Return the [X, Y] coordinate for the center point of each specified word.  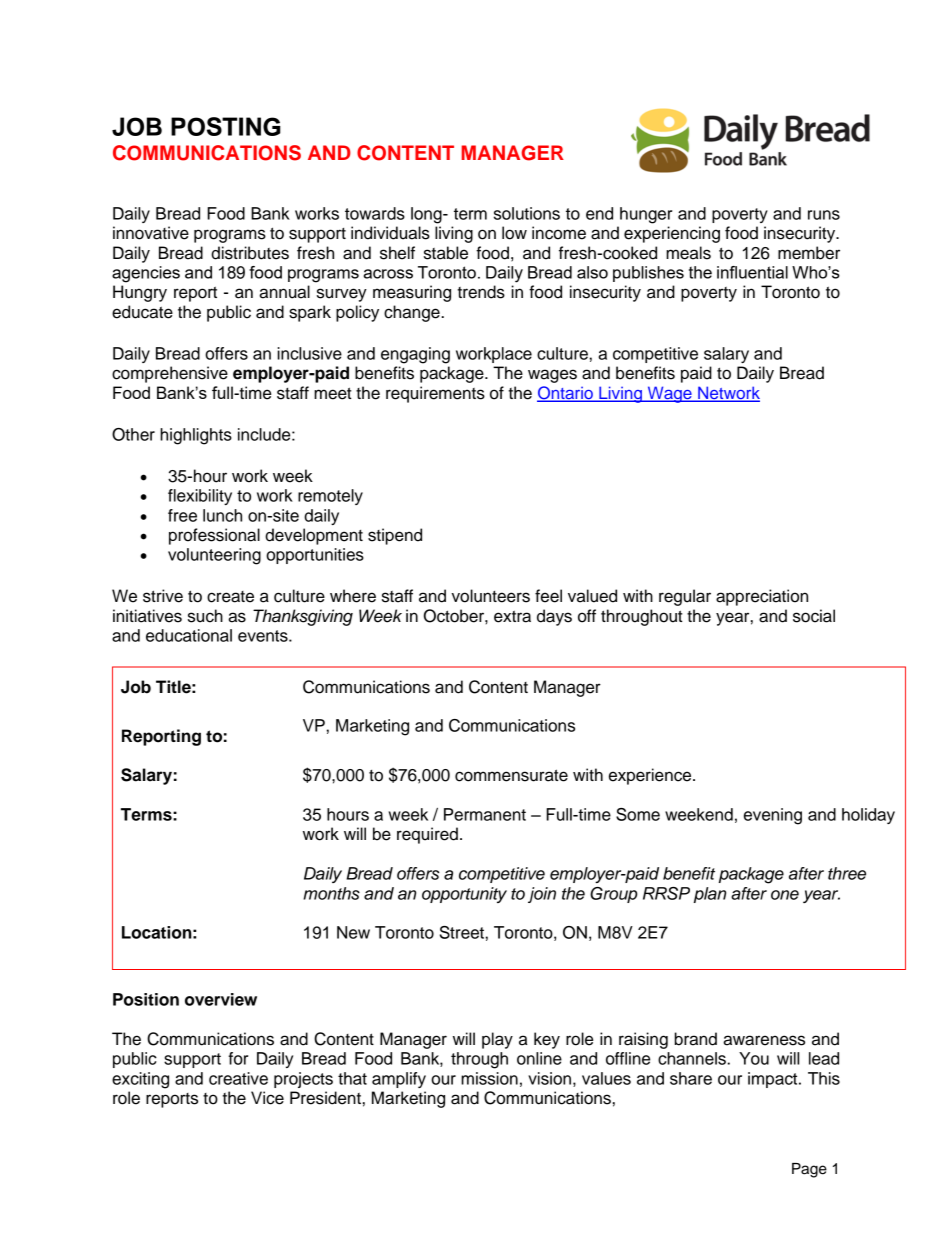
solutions [527, 213]
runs [824, 215]
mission [489, 1078]
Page [809, 1170]
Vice [267, 1098]
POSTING [226, 126]
